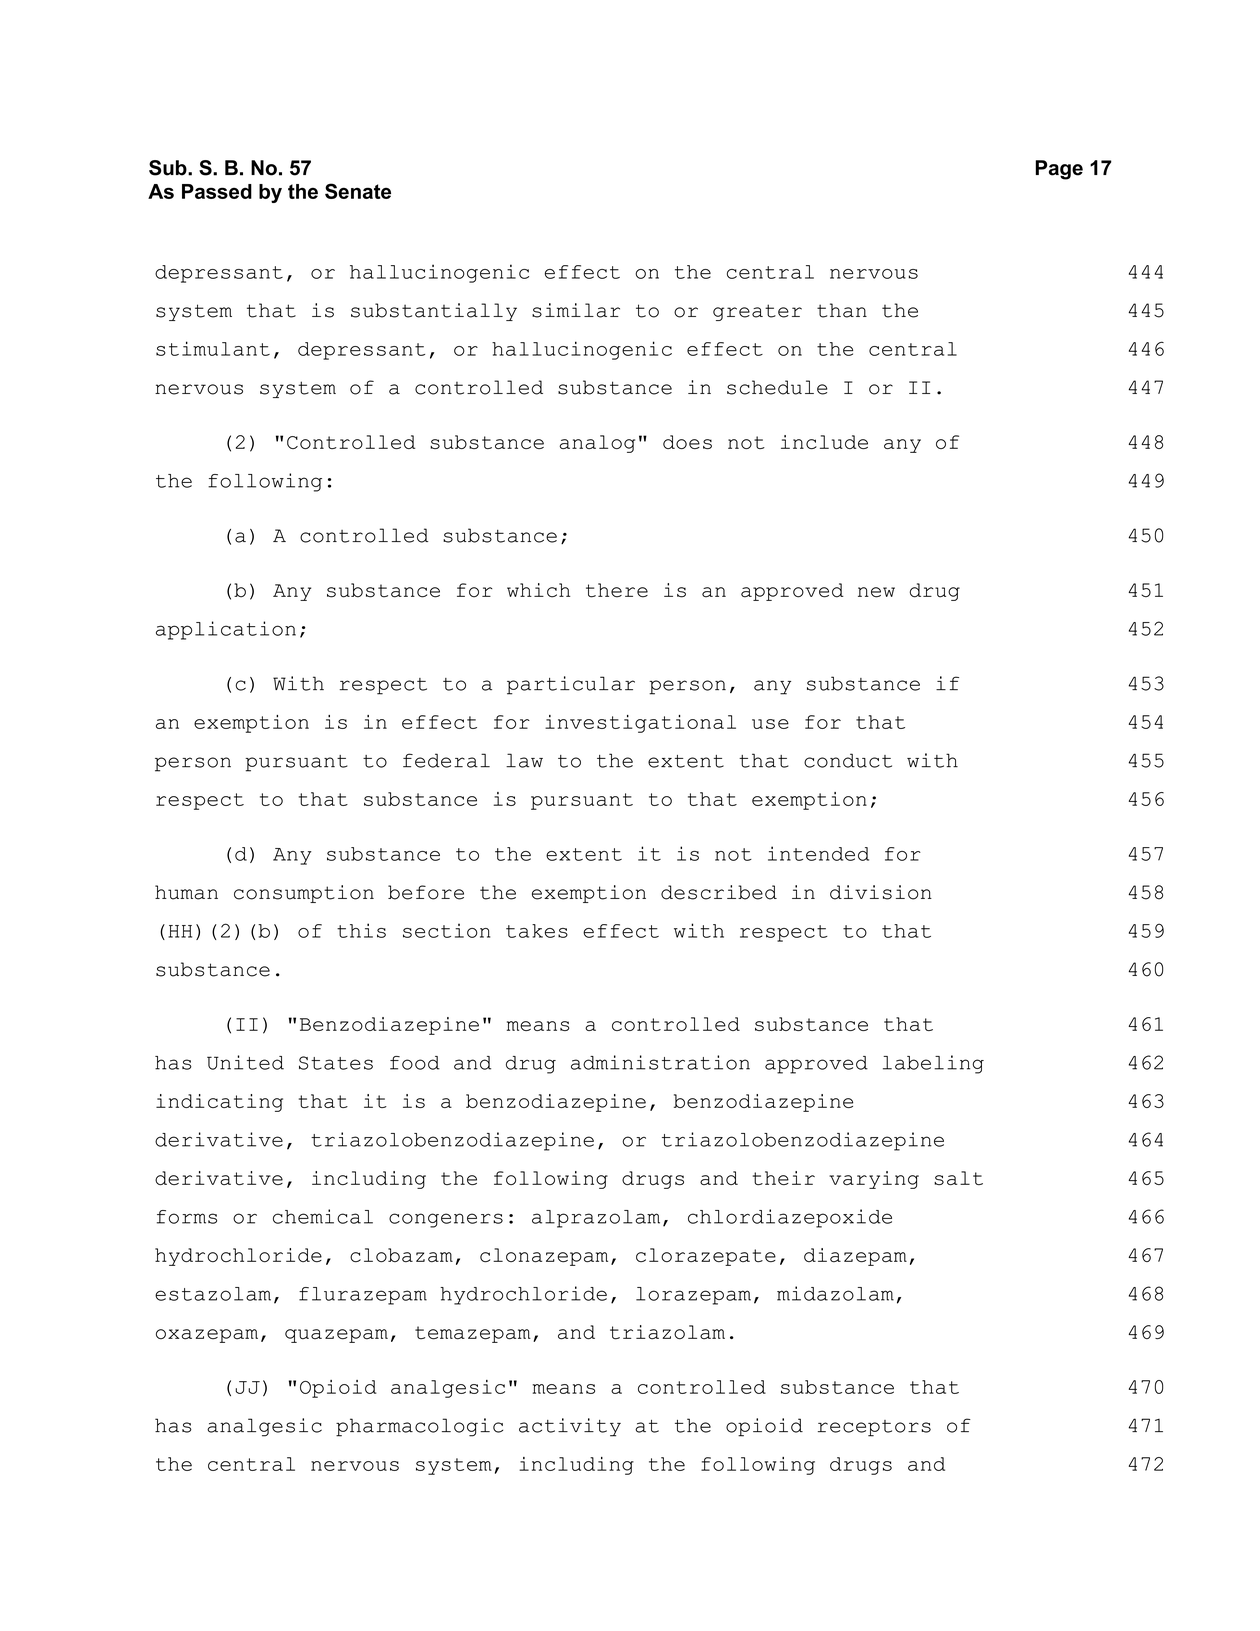 The width and height of the document is (1260, 1631). What do you see at coordinates (1059, 170) in the document?
I see `Page` at bounding box center [1059, 170].
